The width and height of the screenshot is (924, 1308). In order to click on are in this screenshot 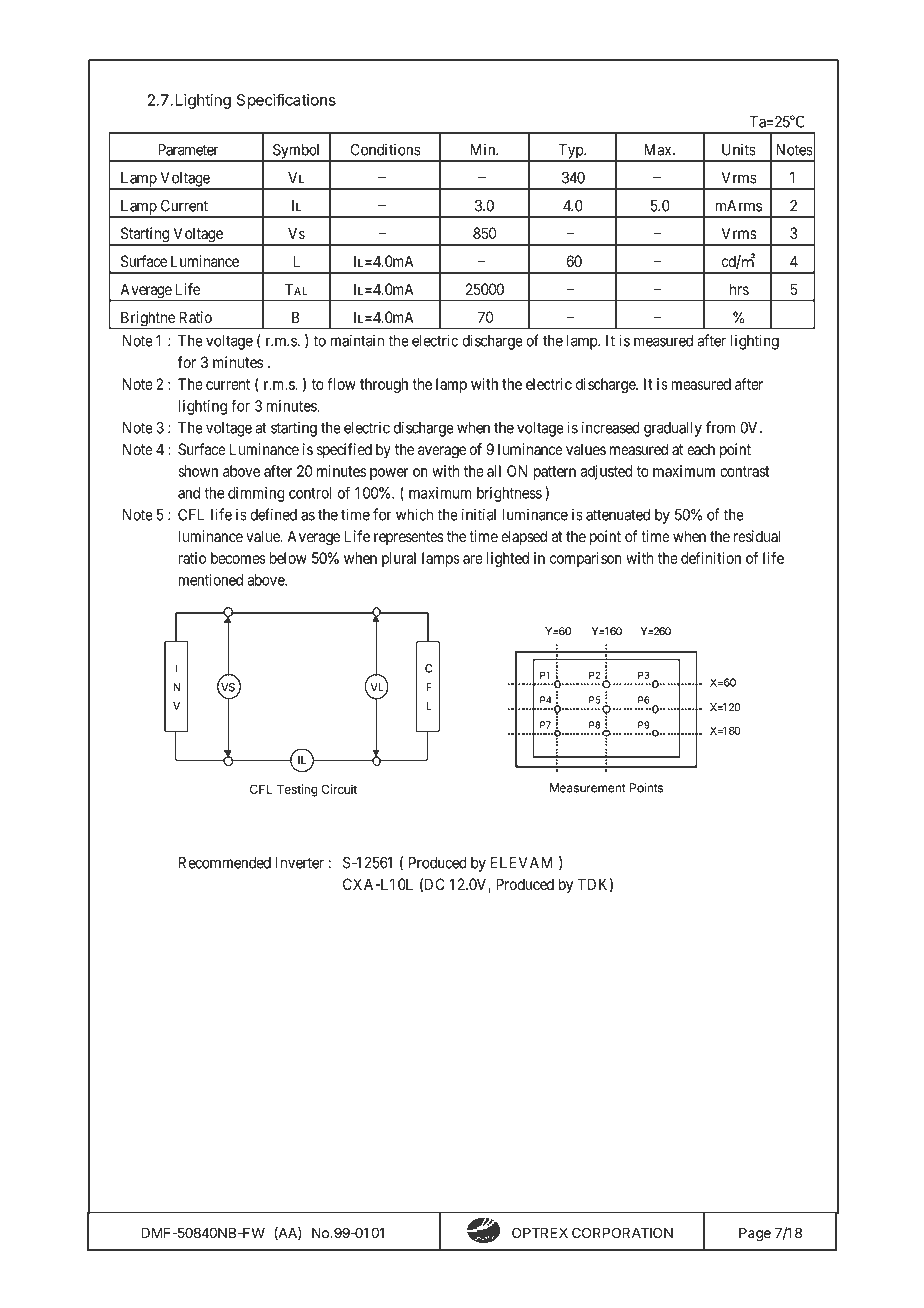, I will do `click(473, 559)`.
